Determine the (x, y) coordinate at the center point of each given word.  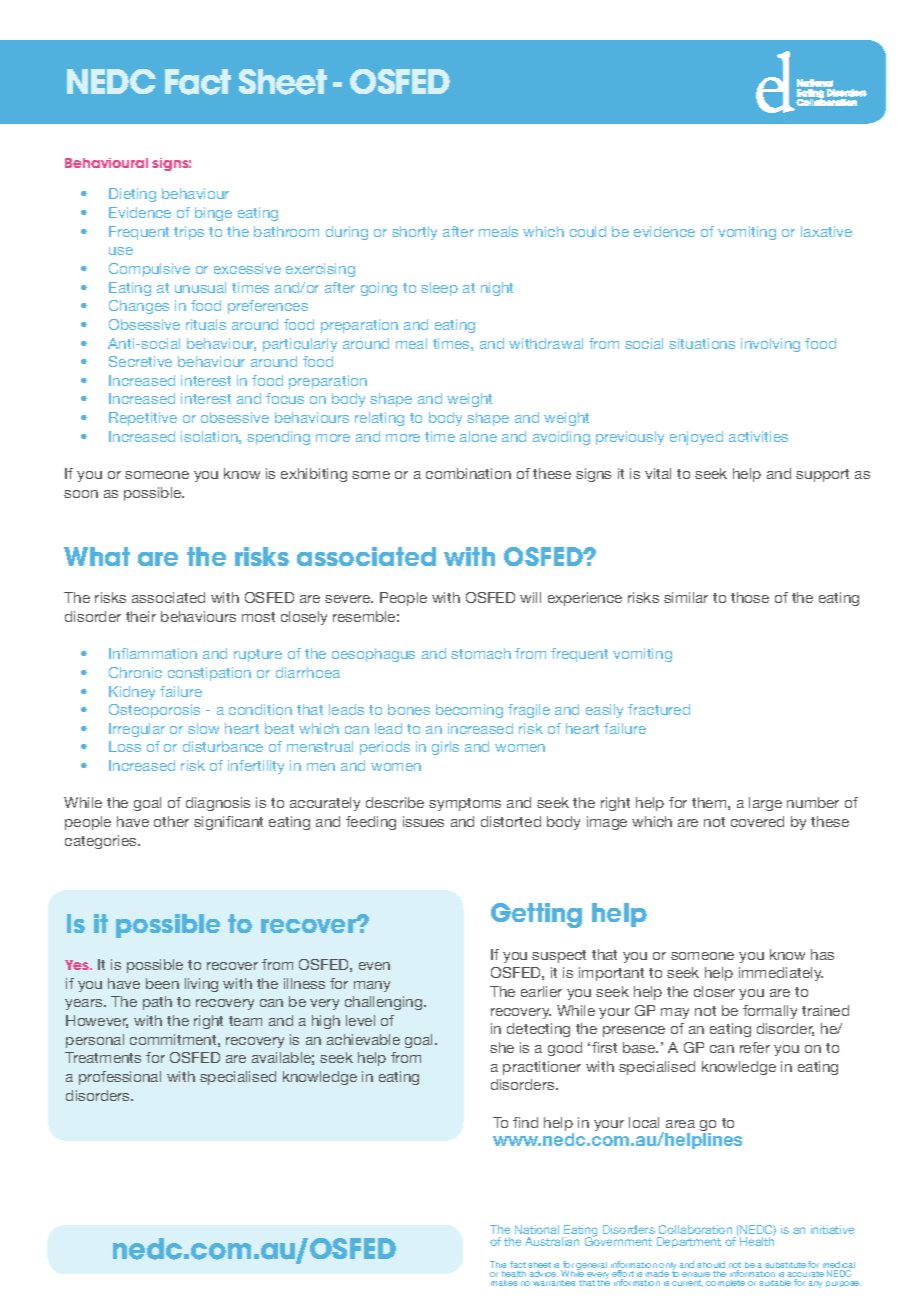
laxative (826, 231)
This (498, 1264)
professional (120, 1078)
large (765, 804)
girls (445, 748)
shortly (414, 233)
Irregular (137, 730)
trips (189, 233)
